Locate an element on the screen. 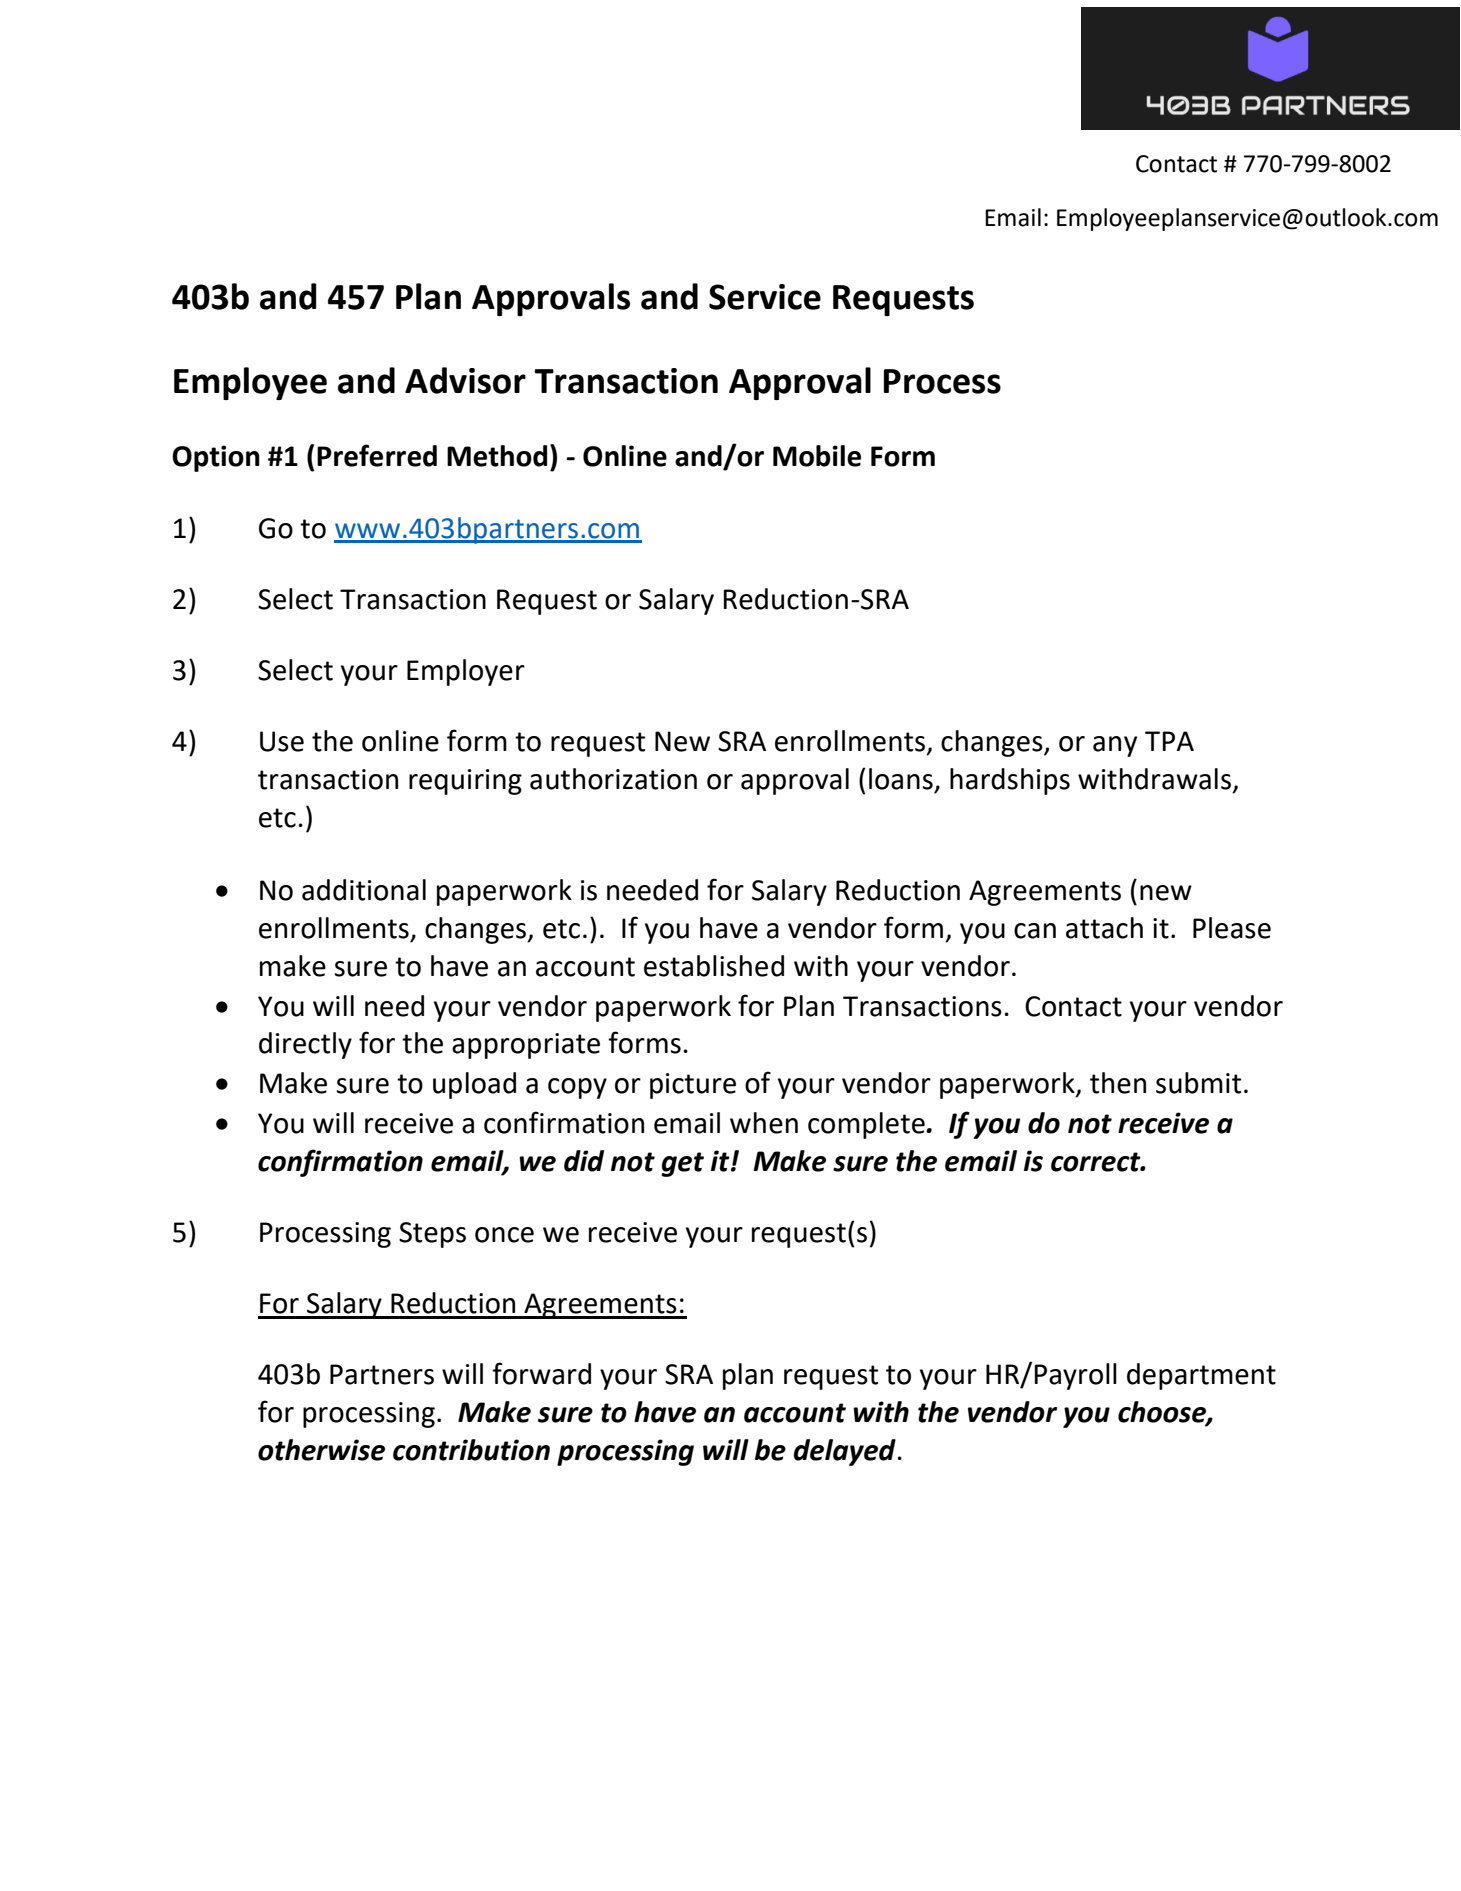 This screenshot has height=1891, width=1461. delayed is located at coordinates (845, 1452).
